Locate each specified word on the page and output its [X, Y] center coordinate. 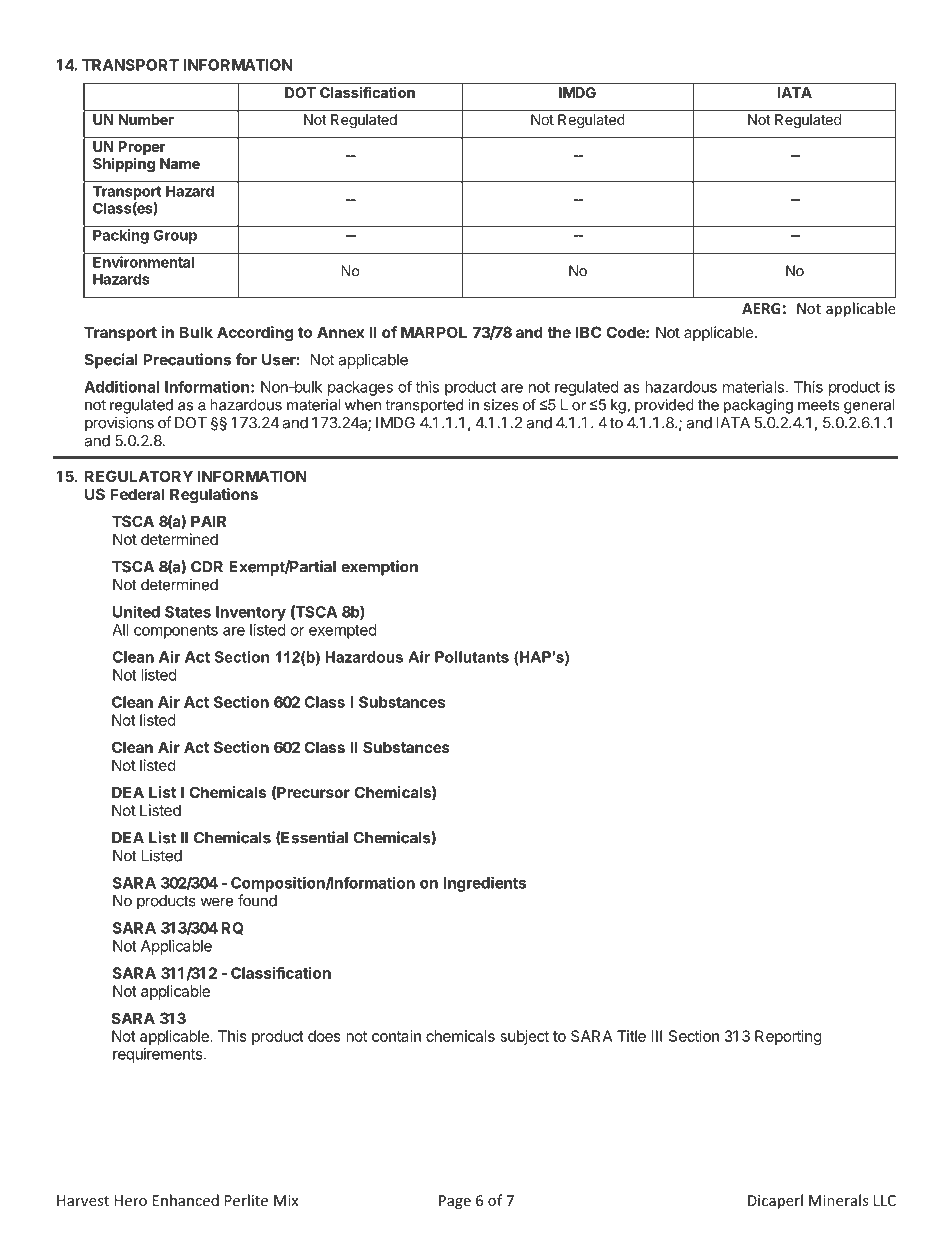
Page [455, 1202]
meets [819, 405]
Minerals [838, 1200]
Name [180, 163]
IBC [588, 332]
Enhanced [186, 1200]
